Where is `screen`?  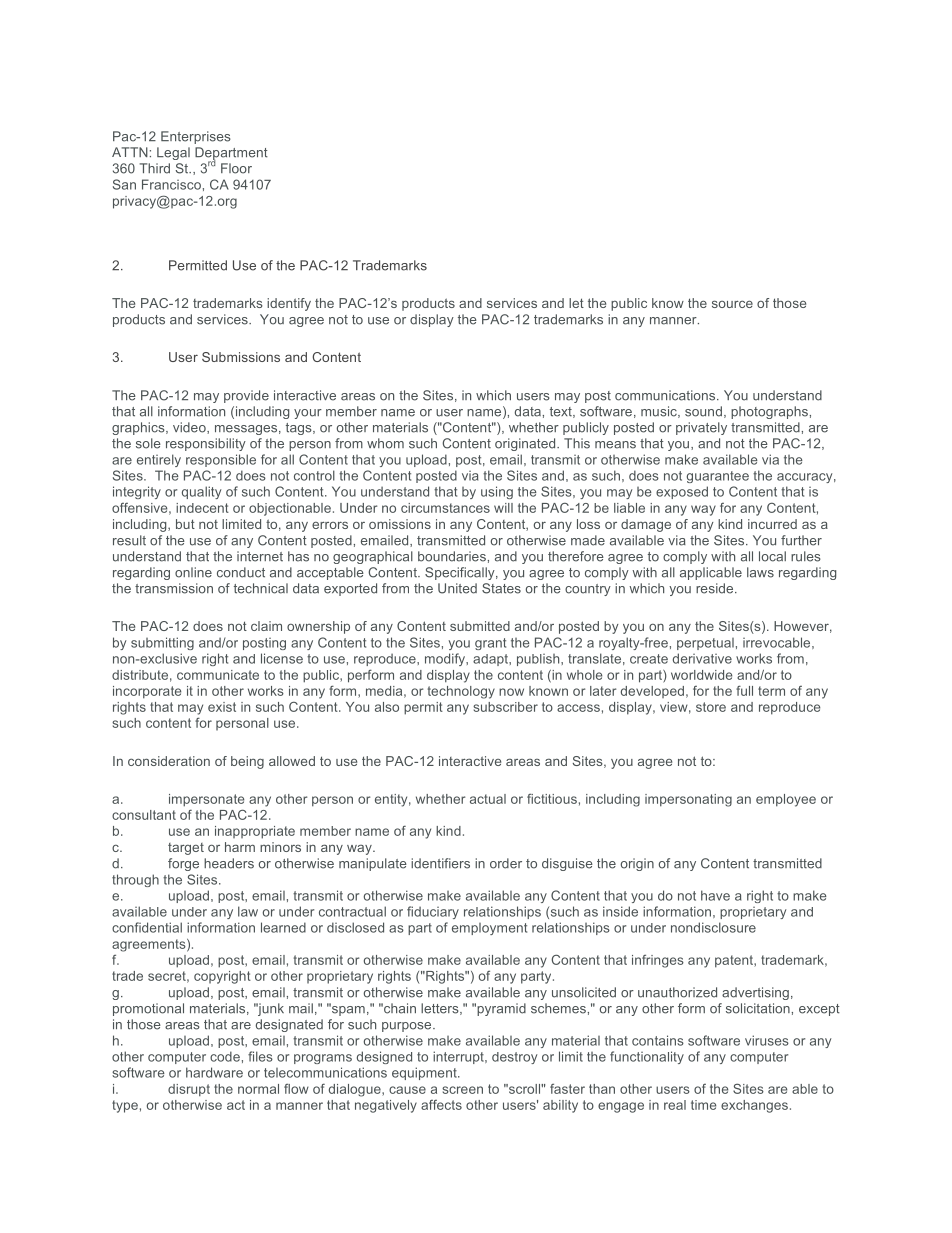 screen is located at coordinates (462, 1090).
